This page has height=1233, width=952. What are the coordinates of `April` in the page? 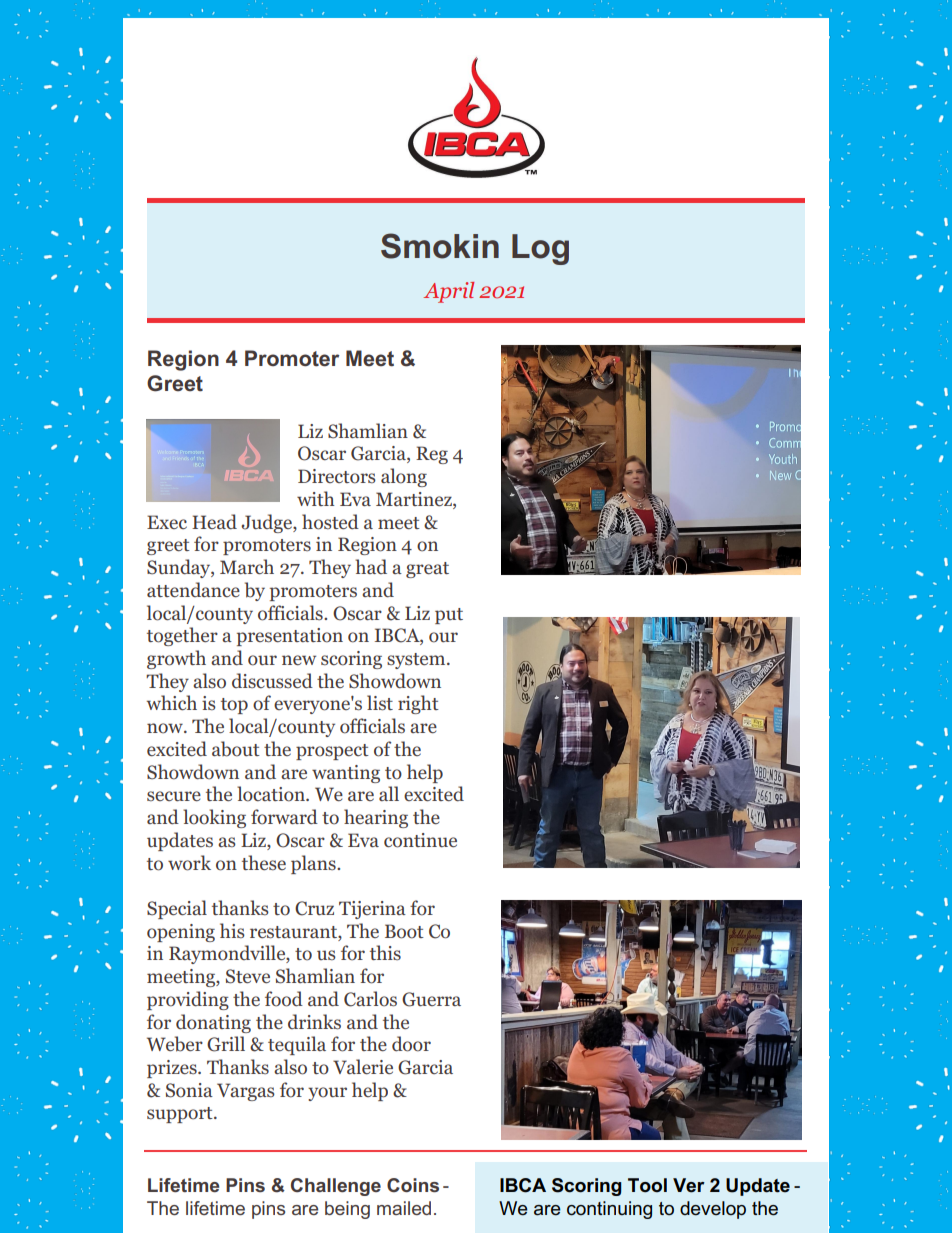 It's located at (448, 292).
